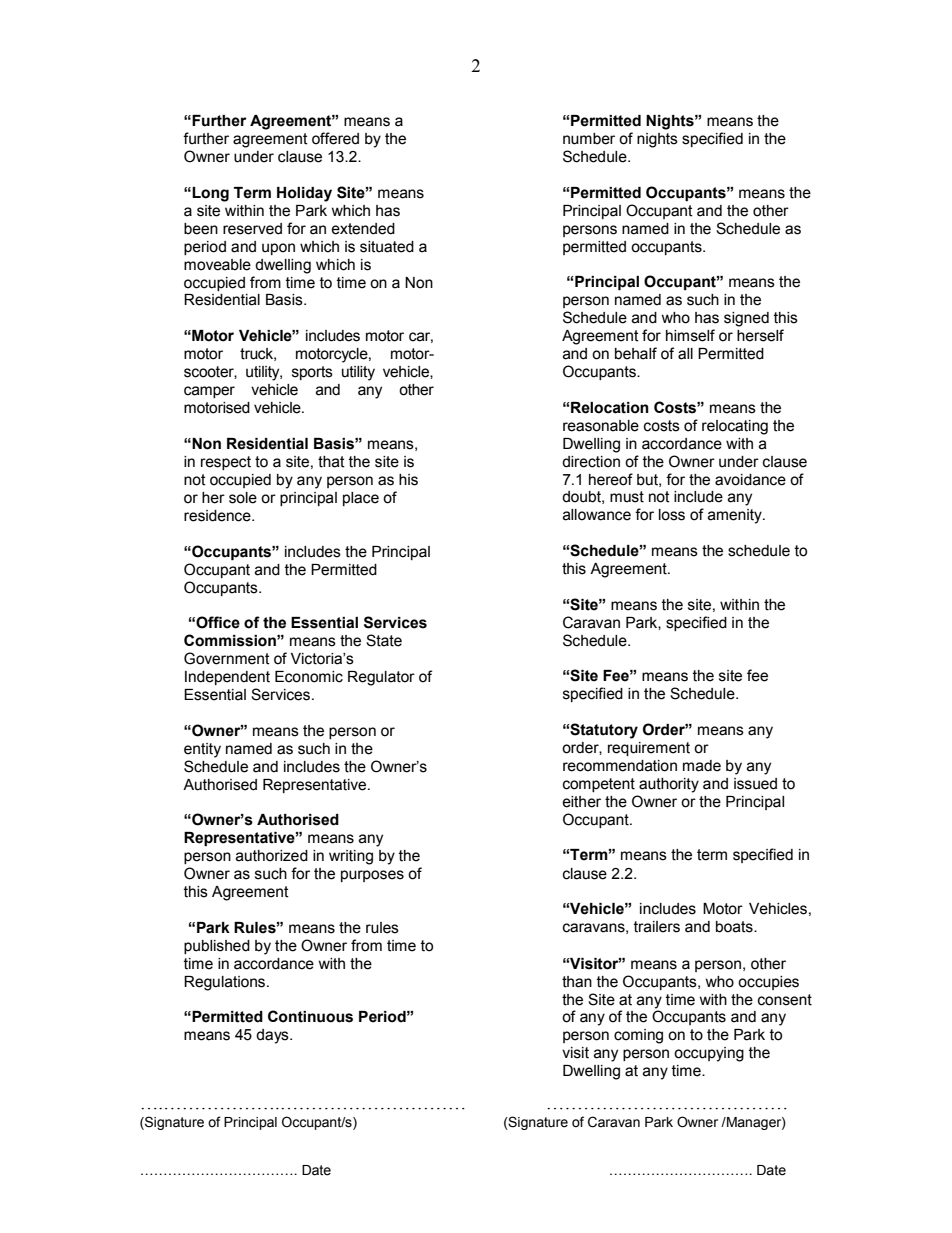  Describe the element at coordinates (589, 139) in the document. I see `number` at that location.
